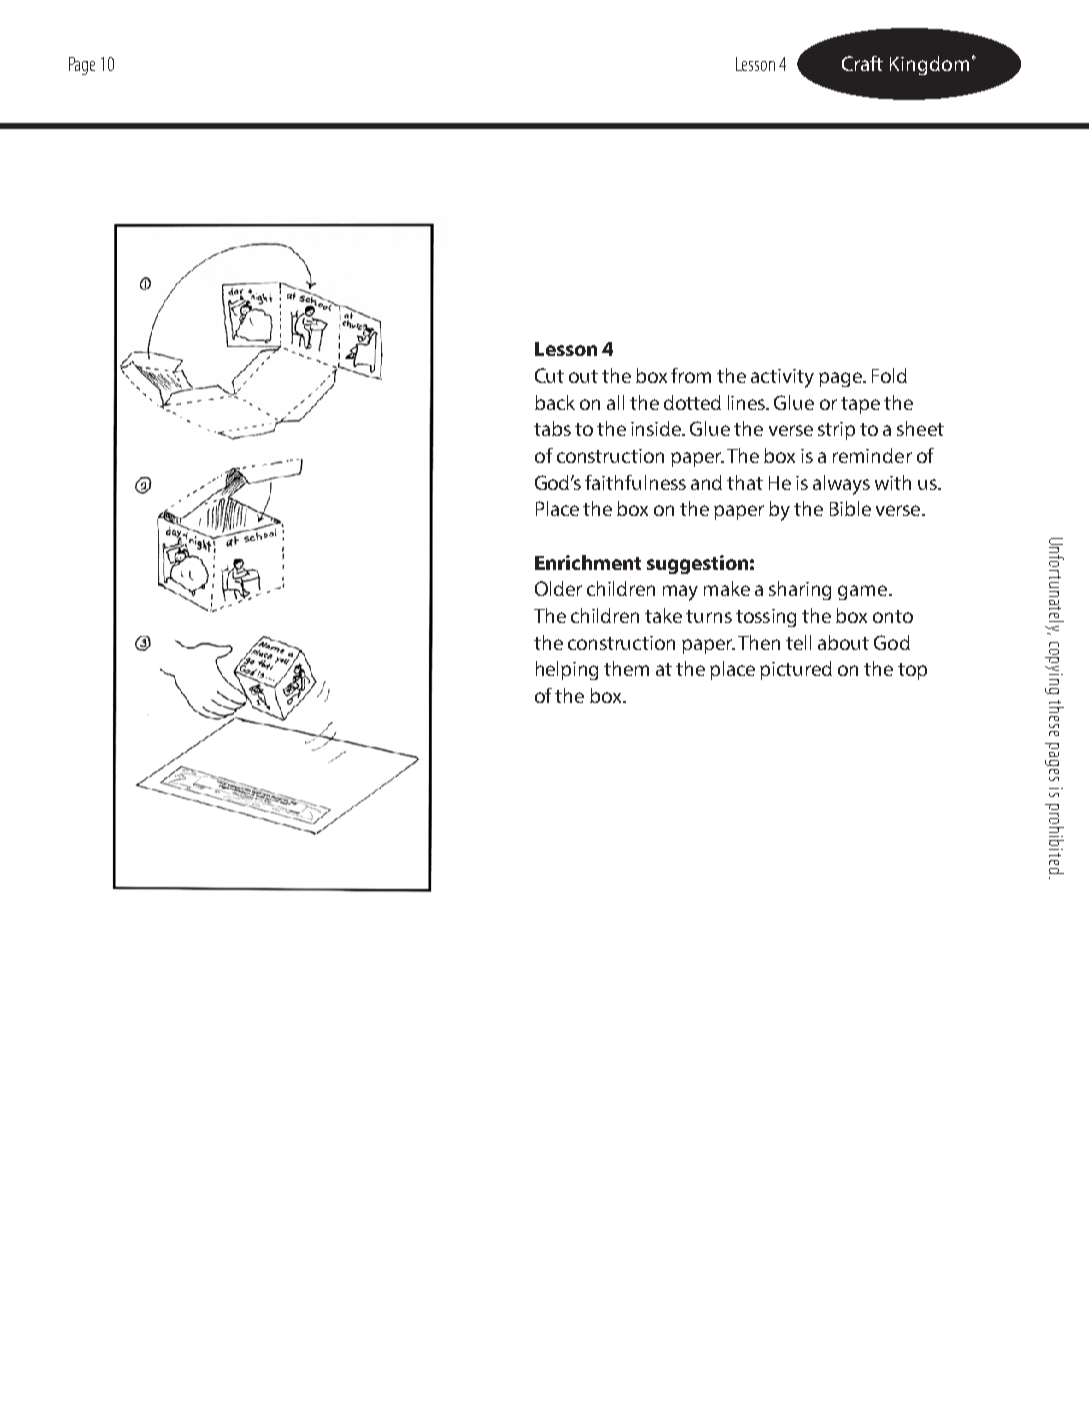 Image resolution: width=1089 pixels, height=1409 pixels. What do you see at coordinates (862, 63) in the screenshot?
I see `Craft` at bounding box center [862, 63].
